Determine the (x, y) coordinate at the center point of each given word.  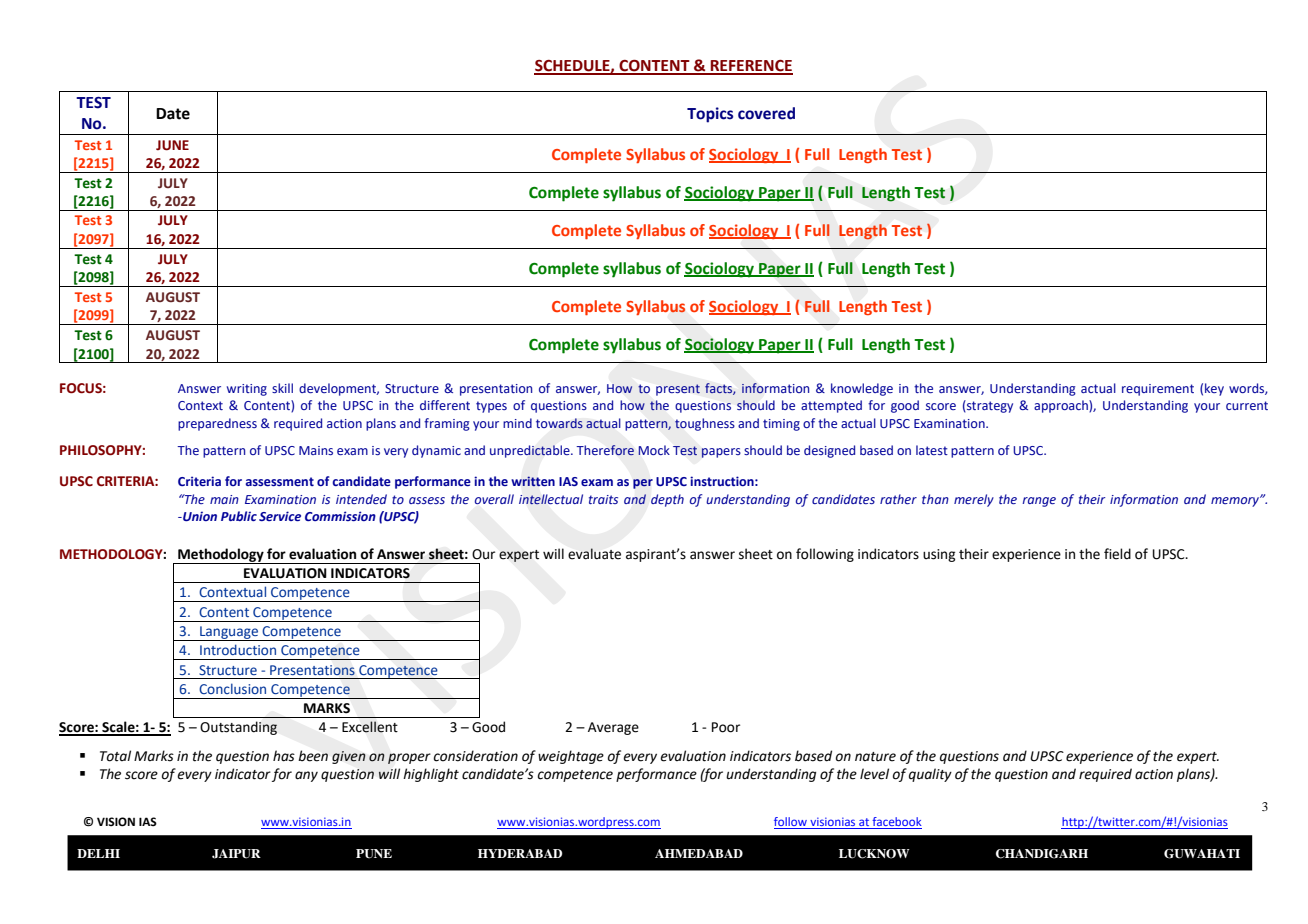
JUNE (172, 145)
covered (766, 113)
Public (239, 516)
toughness (705, 424)
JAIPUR (236, 854)
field (1117, 554)
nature (875, 757)
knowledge (862, 389)
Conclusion (232, 688)
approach (1062, 406)
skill (282, 388)
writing (247, 390)
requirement (1158, 390)
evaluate (594, 554)
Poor (726, 727)
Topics (710, 115)
